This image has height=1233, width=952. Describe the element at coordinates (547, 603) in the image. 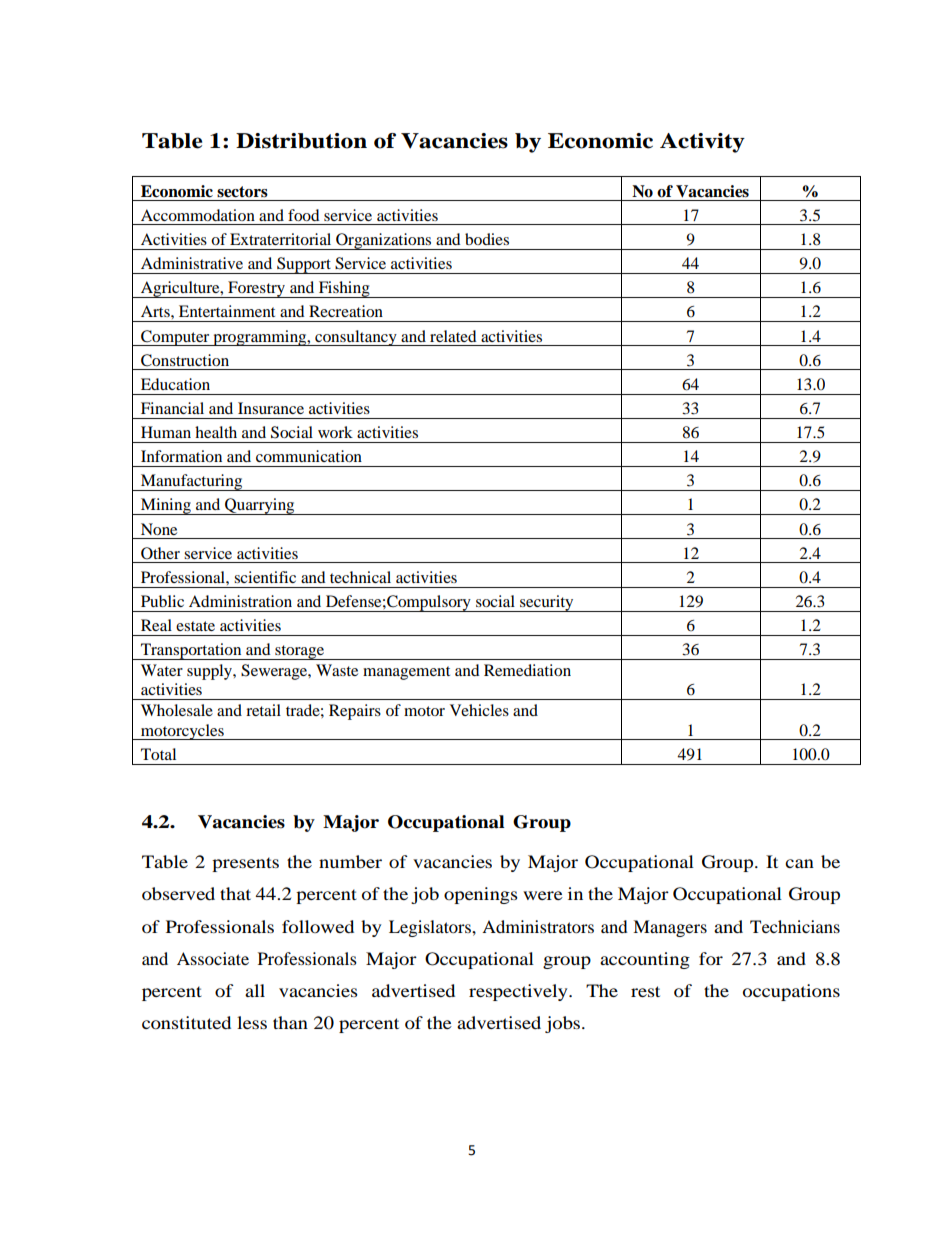

I see `security` at that location.
